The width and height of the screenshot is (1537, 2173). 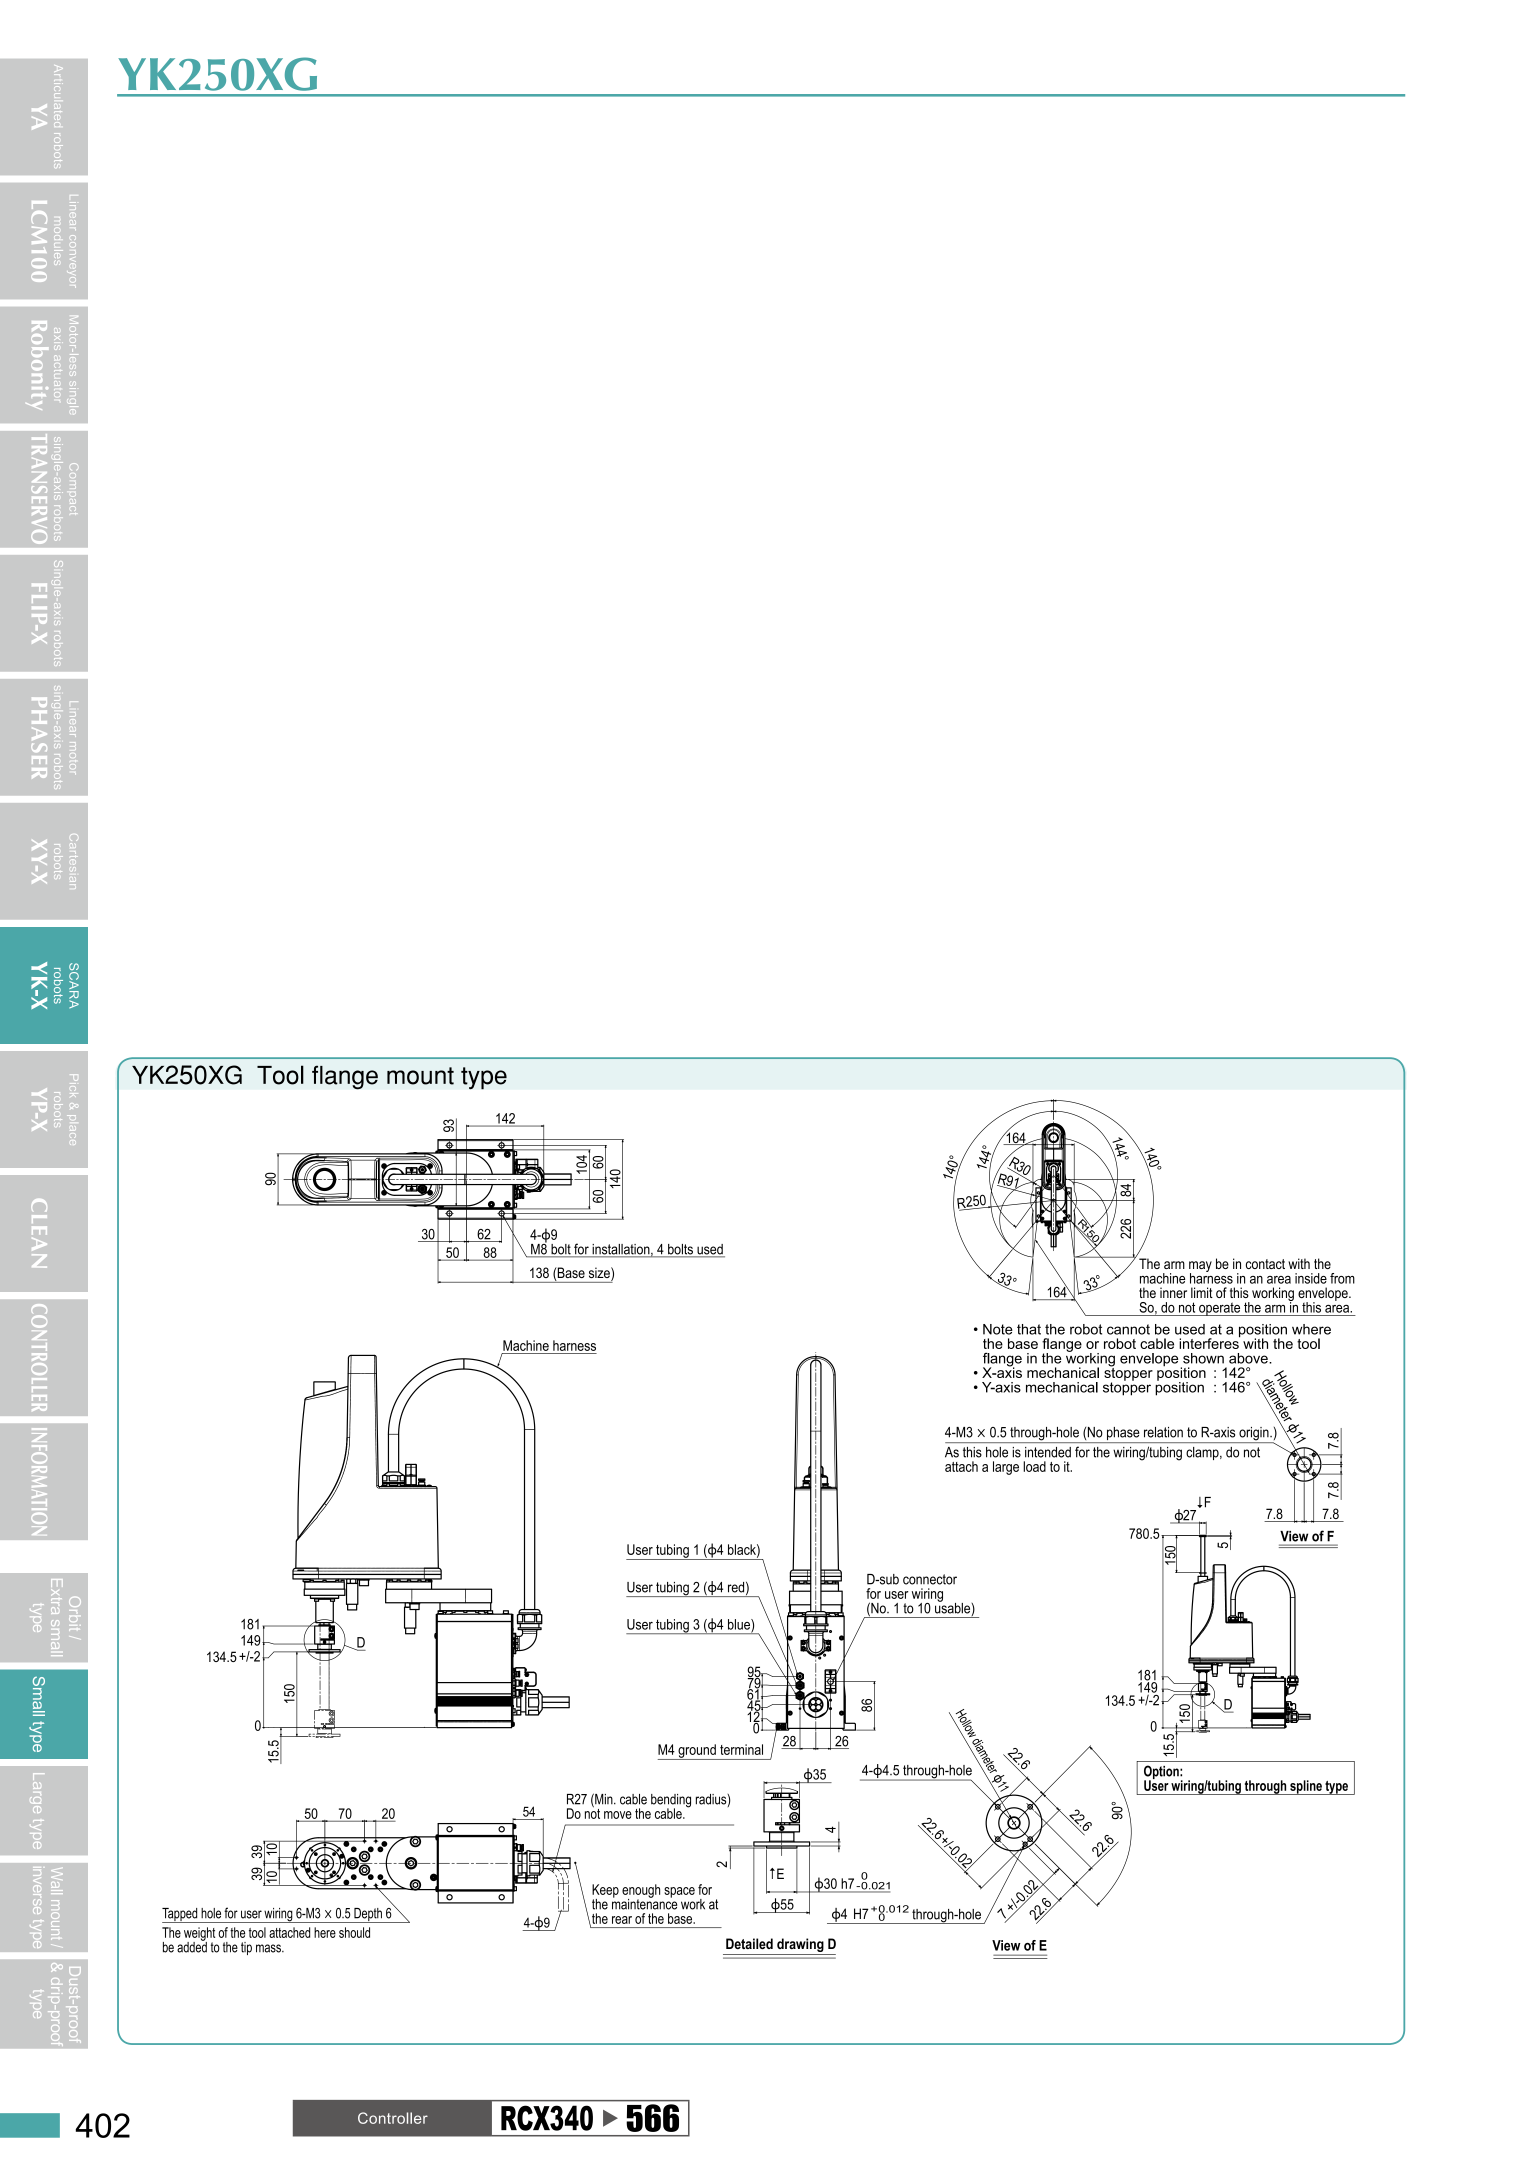 I want to click on that, so click(x=1029, y=1329).
